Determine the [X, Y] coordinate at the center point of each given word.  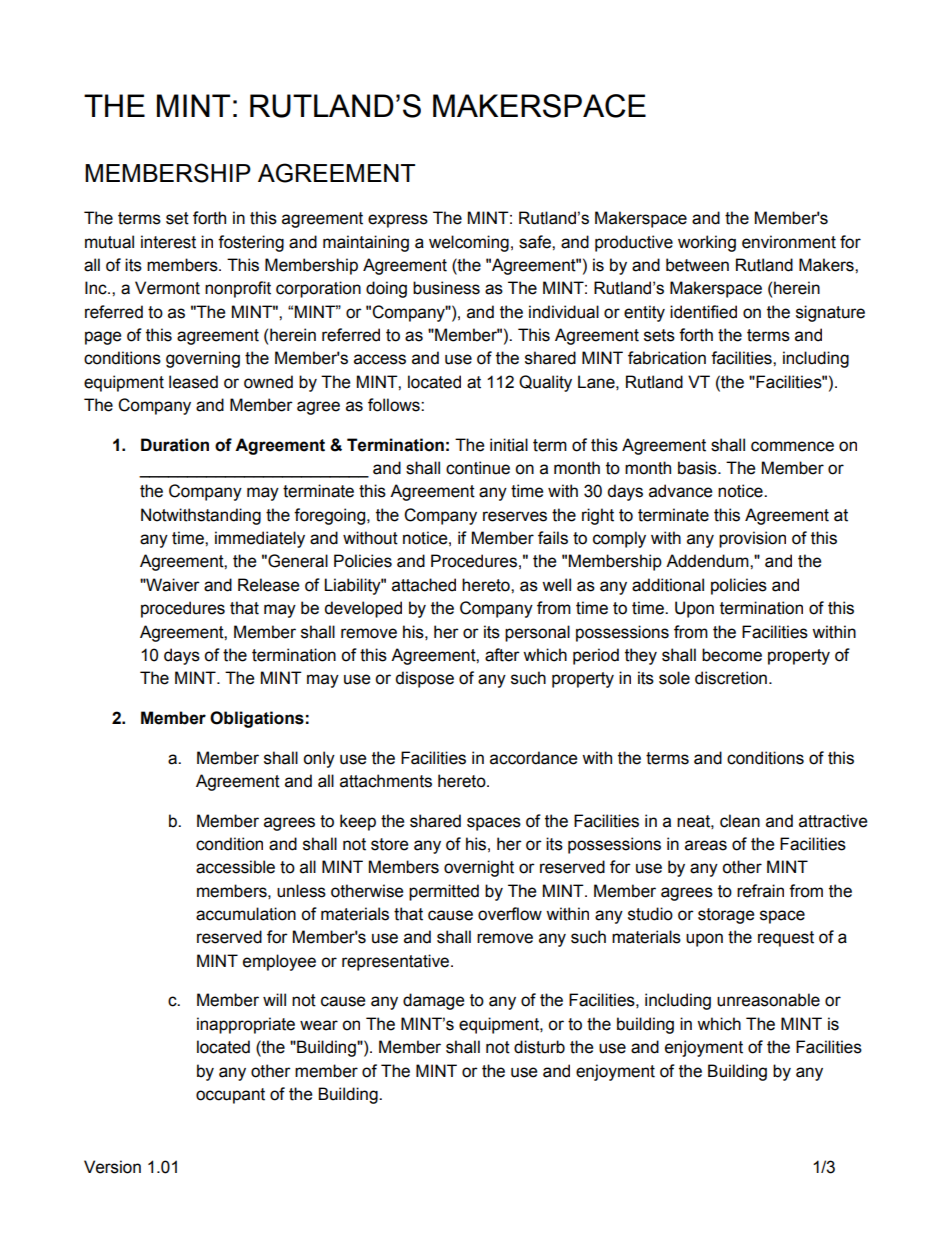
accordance [533, 758]
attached [424, 585]
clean [740, 821]
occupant [230, 1096]
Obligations [257, 719]
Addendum [708, 561]
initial [509, 445]
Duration [175, 445]
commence [792, 446]
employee [279, 962]
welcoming [469, 243]
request [786, 939]
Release [268, 585]
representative [397, 962]
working [707, 243]
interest [168, 242]
